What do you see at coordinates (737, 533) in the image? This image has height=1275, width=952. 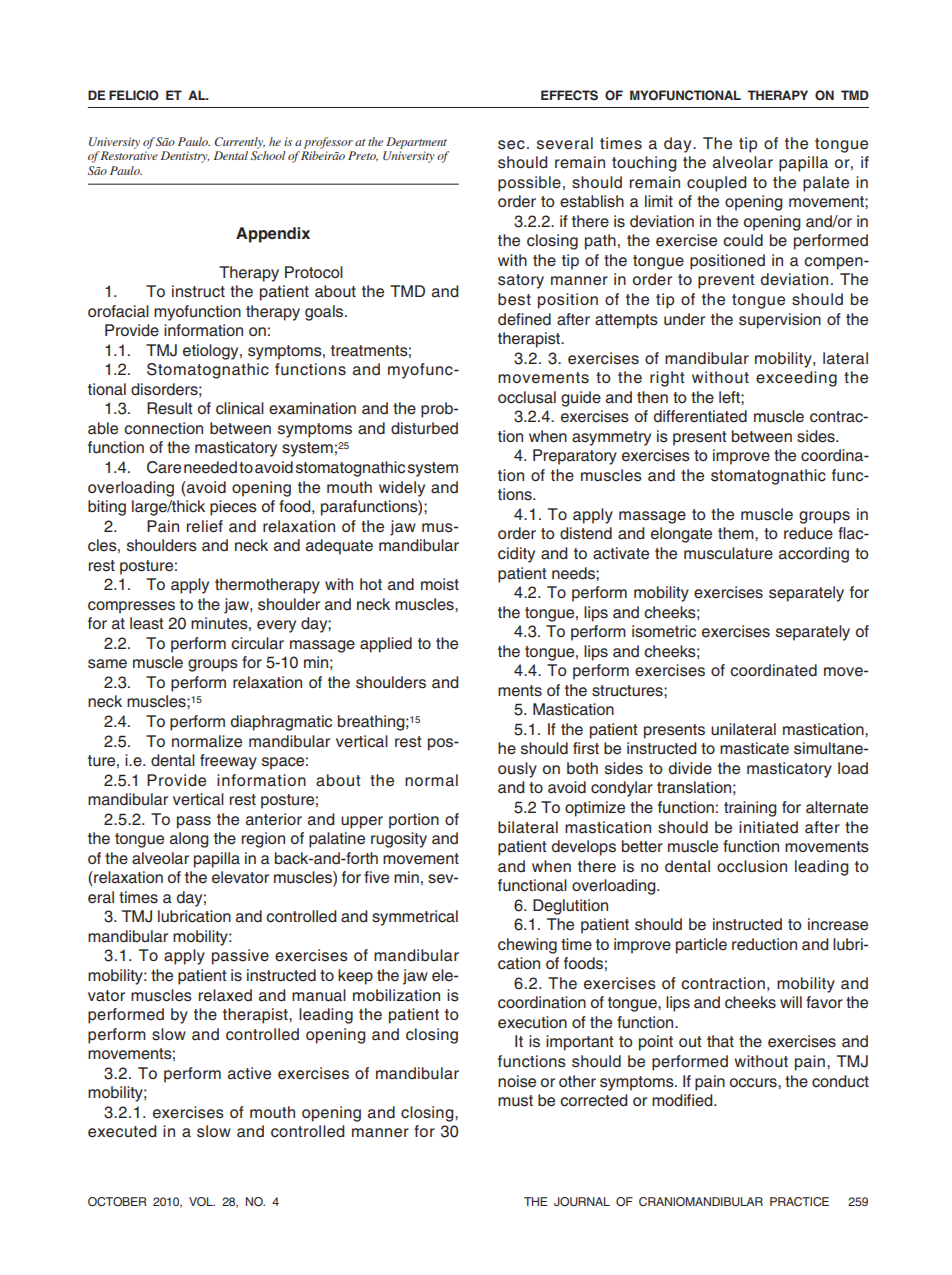 I see `them` at bounding box center [737, 533].
